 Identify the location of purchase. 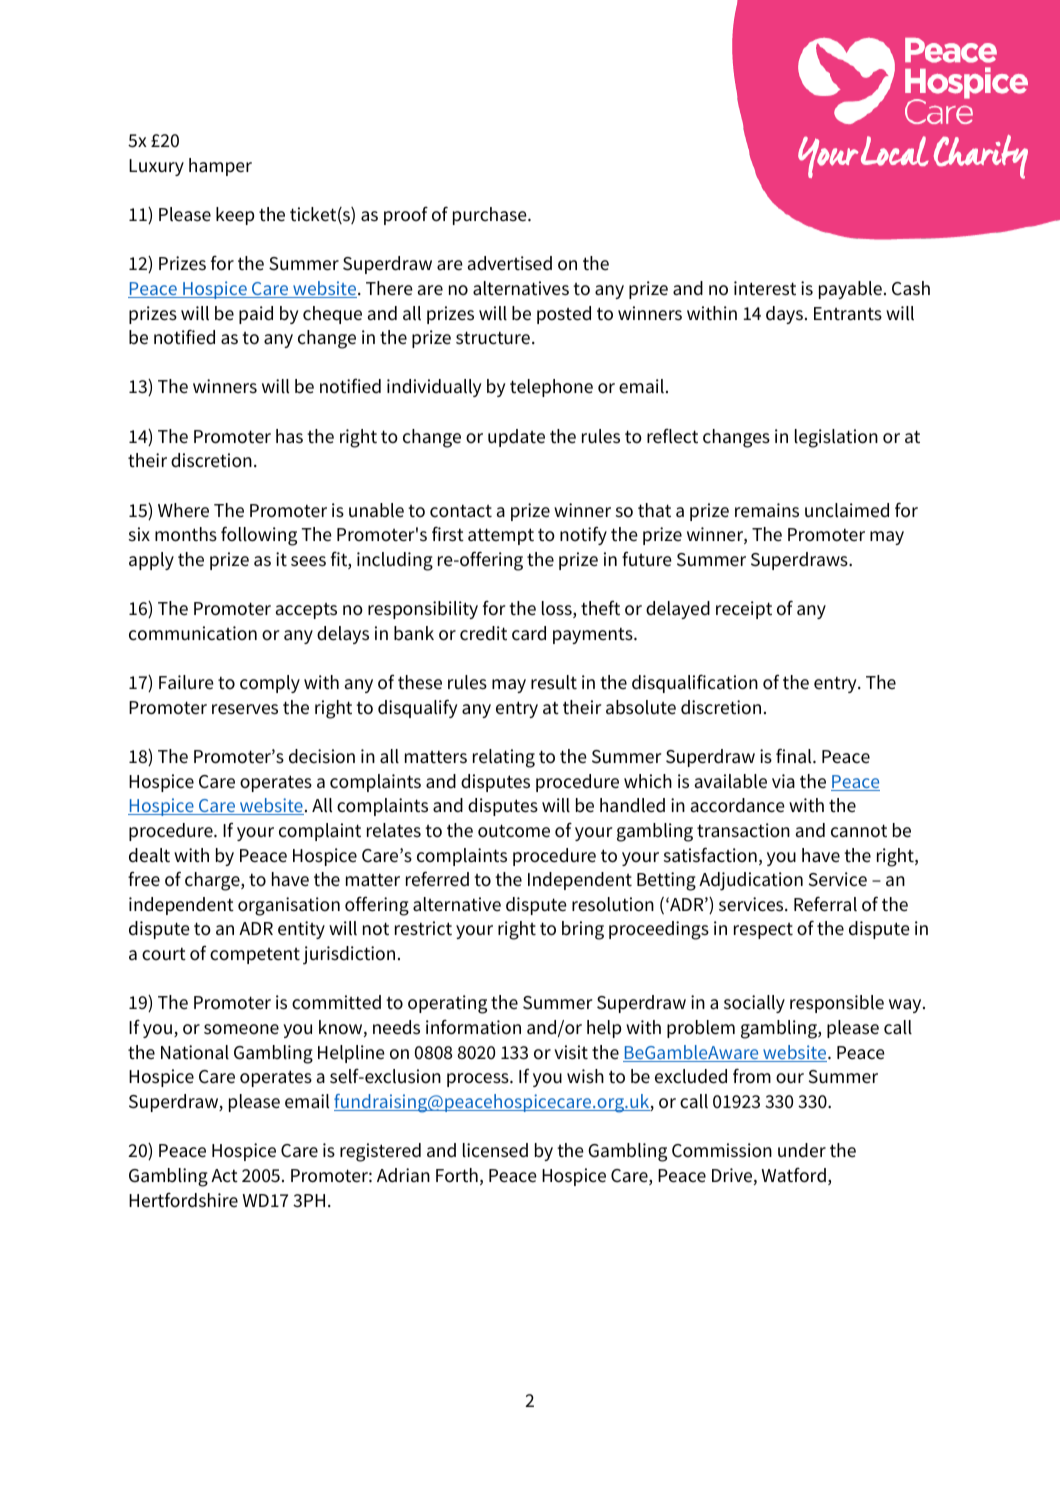
(491, 216).
